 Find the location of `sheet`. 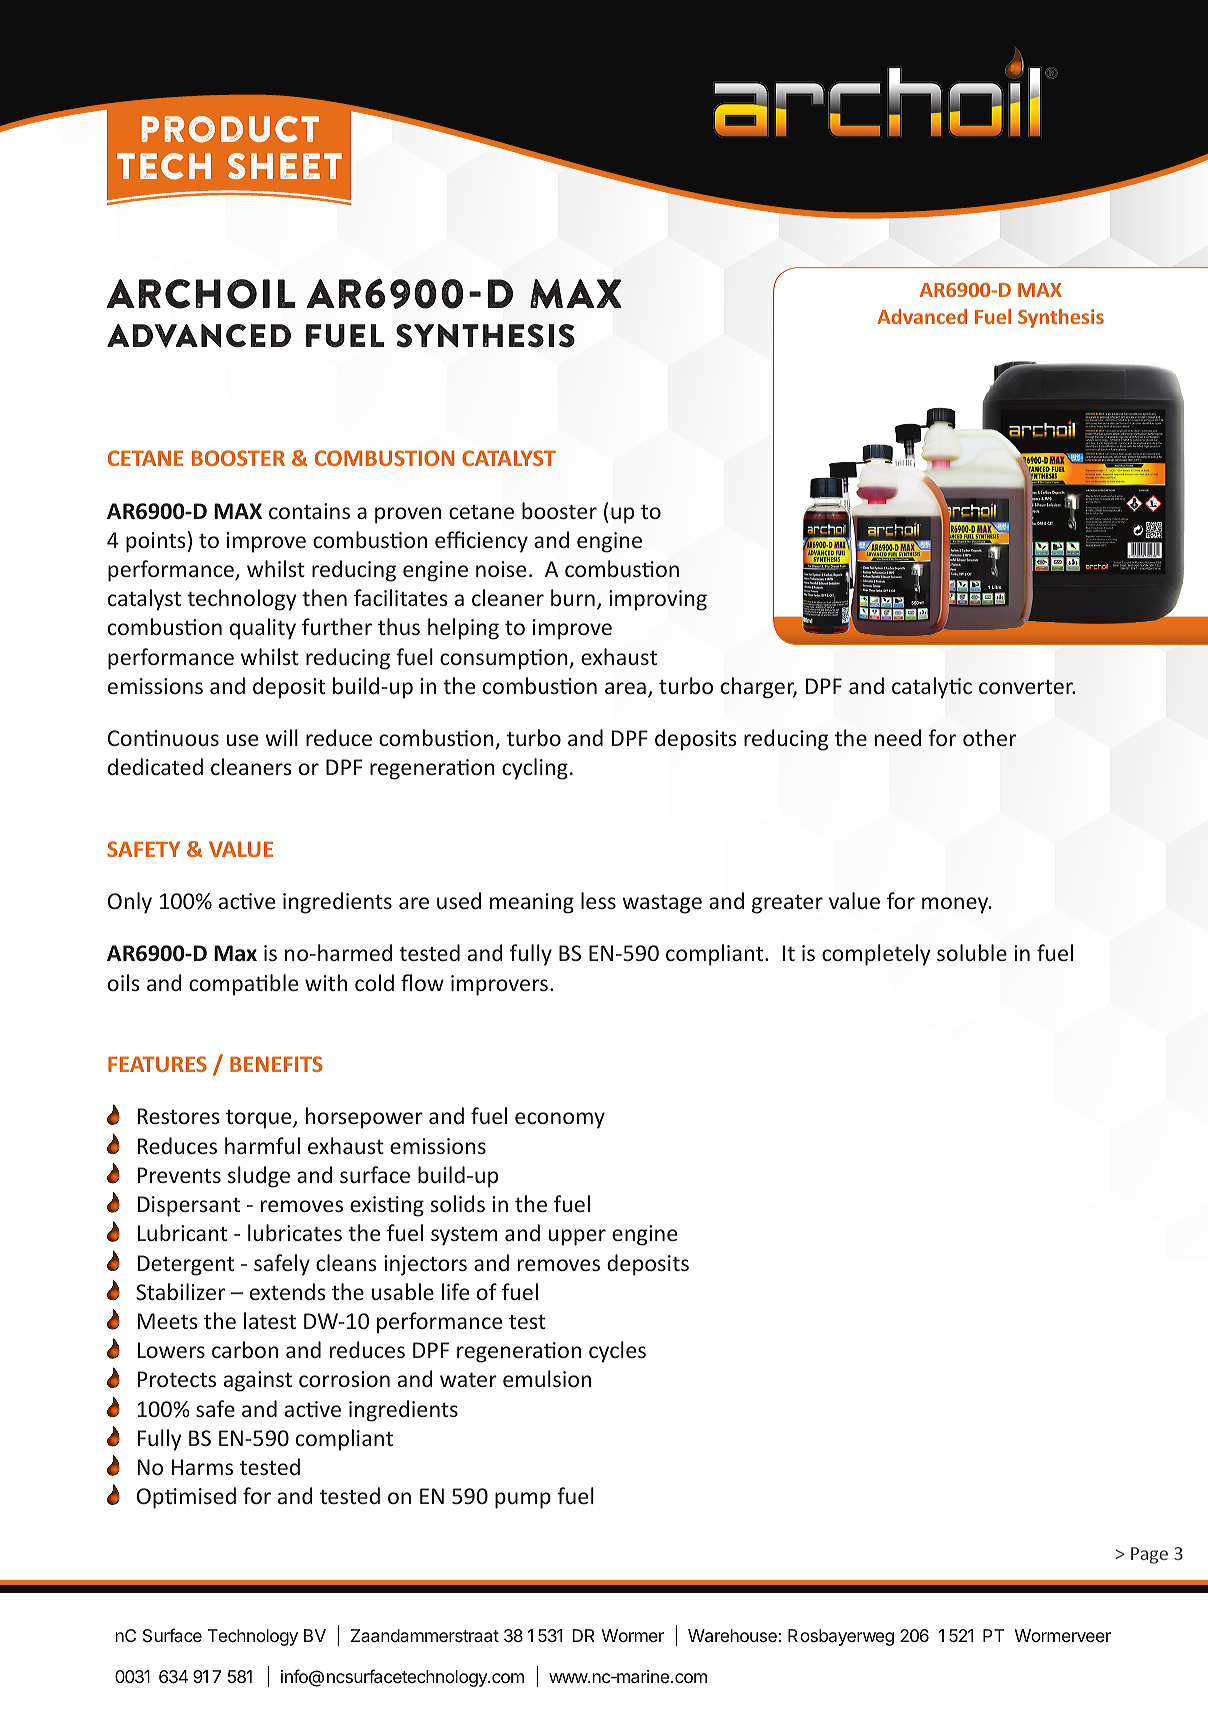

sheet is located at coordinates (285, 166).
